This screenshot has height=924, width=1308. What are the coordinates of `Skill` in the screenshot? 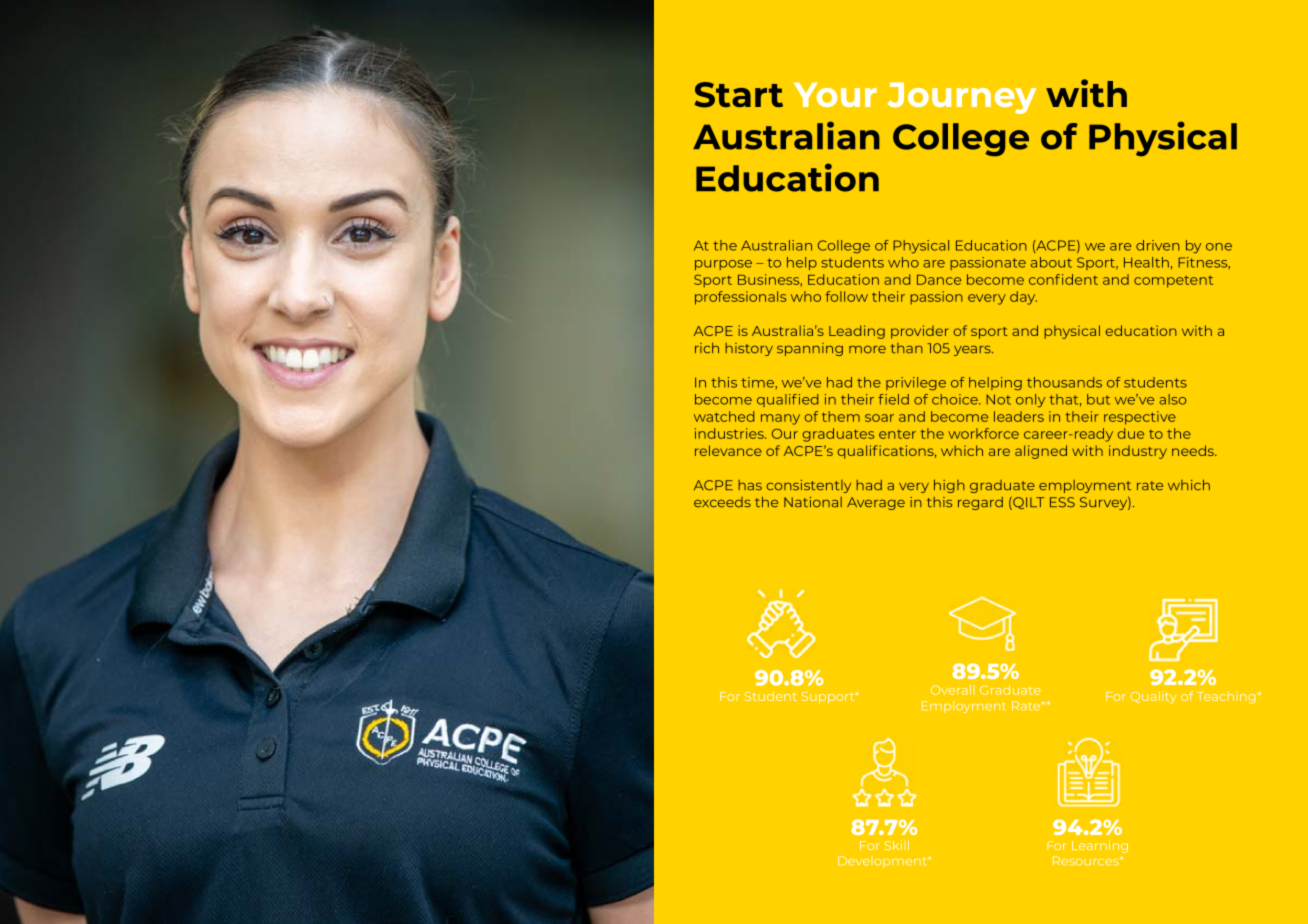 It's located at (897, 845).
